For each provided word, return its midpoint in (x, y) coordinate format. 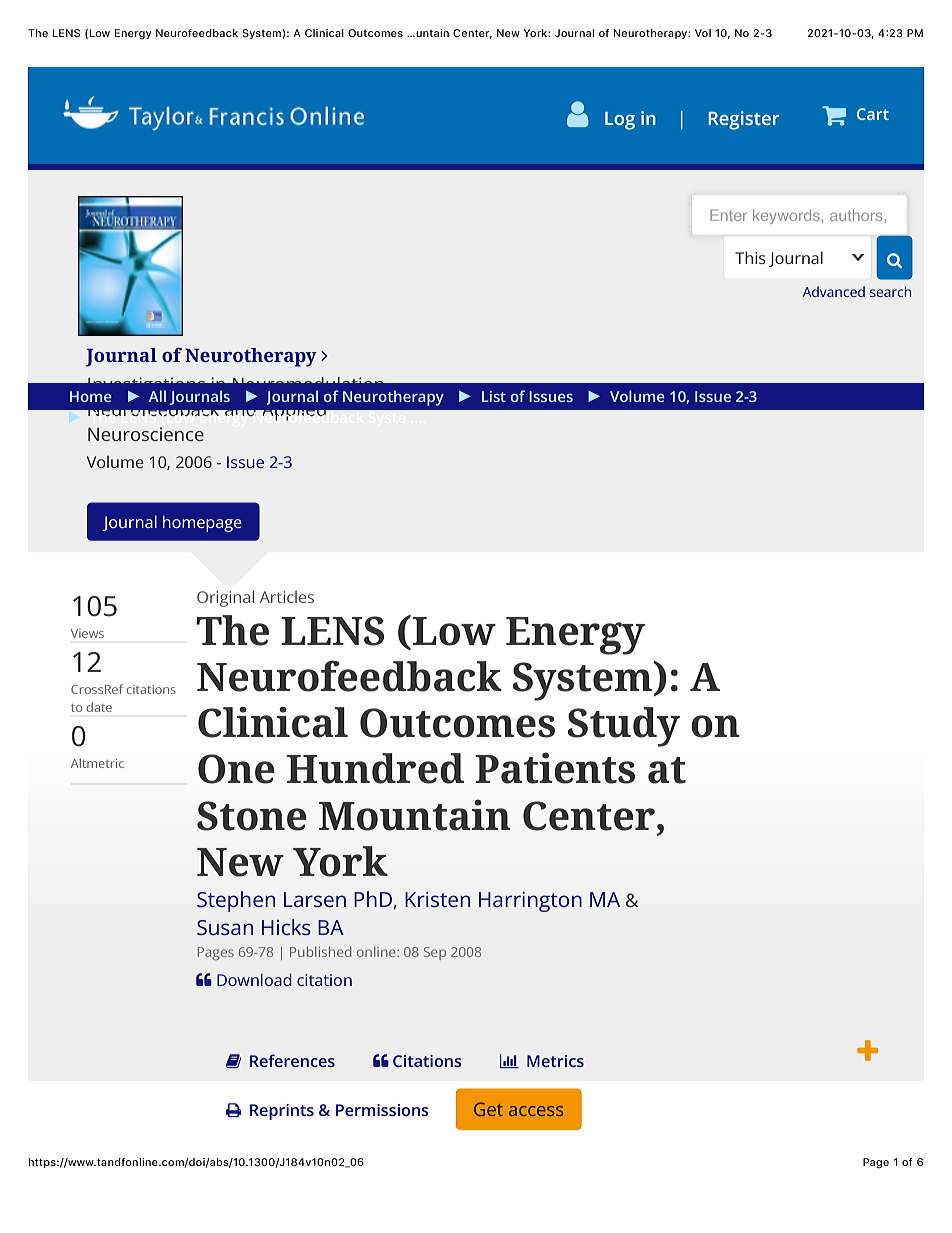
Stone (251, 816)
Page (876, 1163)
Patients (555, 768)
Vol (703, 33)
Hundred (375, 768)
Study (624, 727)
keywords (786, 216)
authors (856, 215)
